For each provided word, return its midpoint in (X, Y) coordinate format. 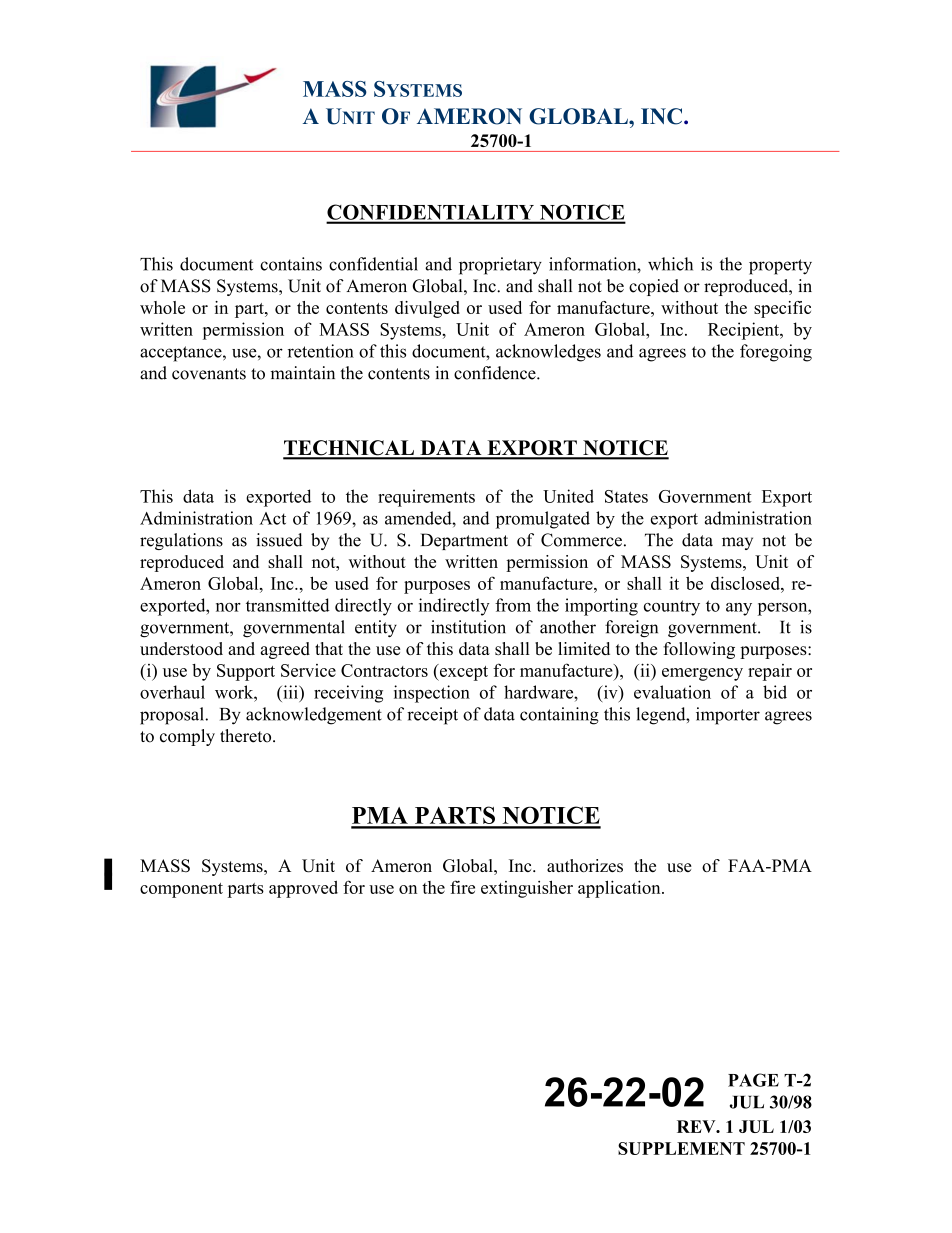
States (626, 496)
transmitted (288, 605)
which (670, 264)
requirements (426, 498)
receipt (432, 716)
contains (291, 264)
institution (468, 627)
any (739, 609)
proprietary (500, 266)
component (181, 890)
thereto (247, 736)
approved (303, 889)
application (620, 889)
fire (462, 887)
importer (728, 716)
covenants (209, 374)
